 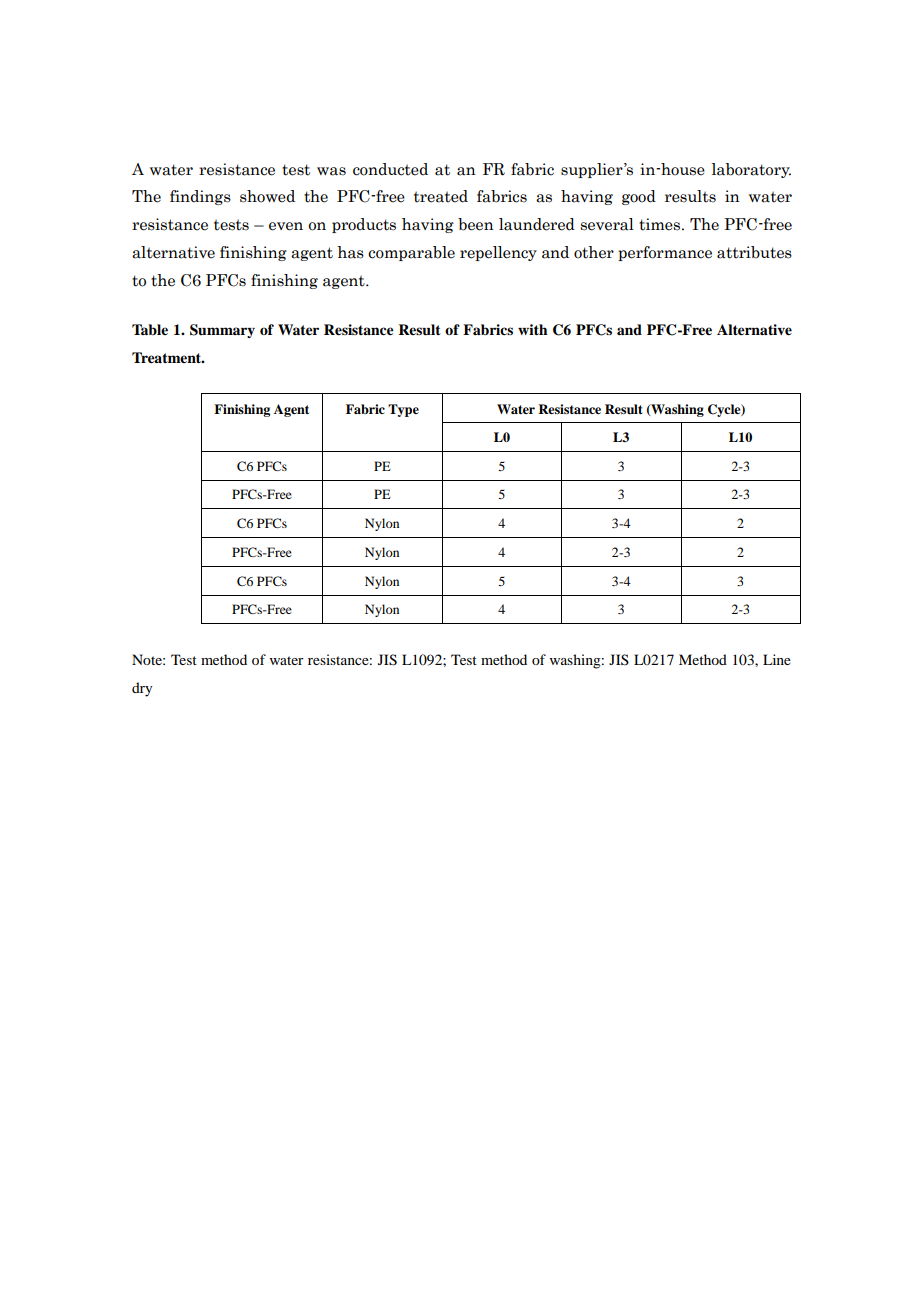 I want to click on Type, so click(x=403, y=410).
